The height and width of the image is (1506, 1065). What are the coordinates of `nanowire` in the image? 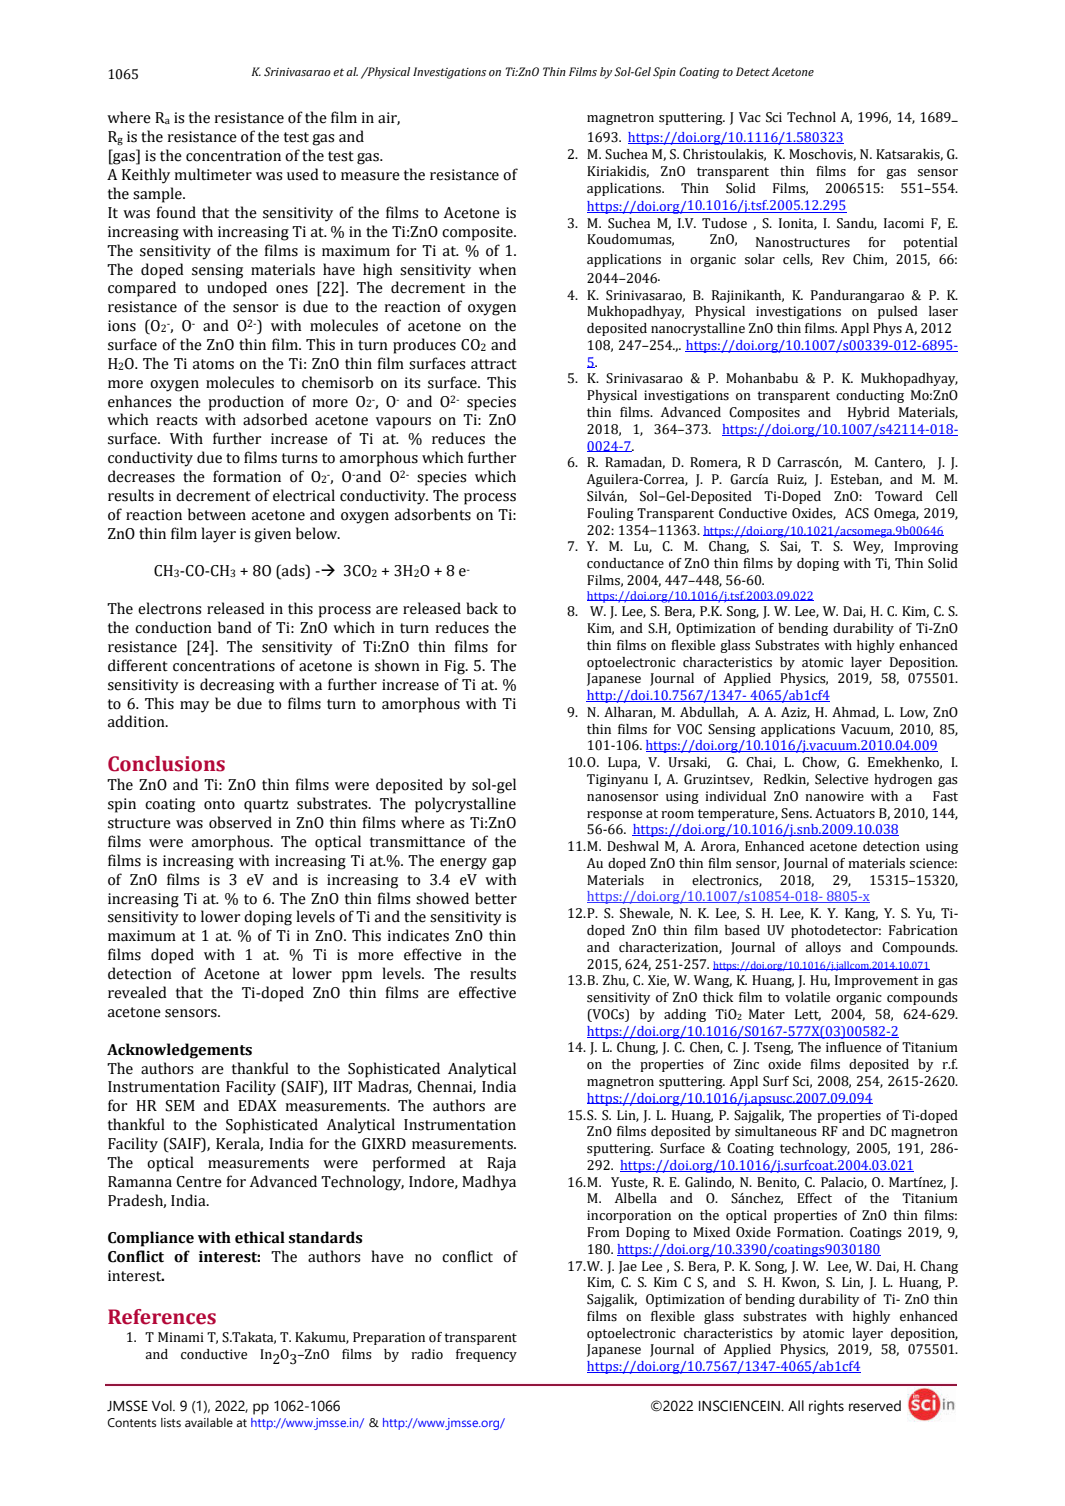 It's located at (834, 796).
